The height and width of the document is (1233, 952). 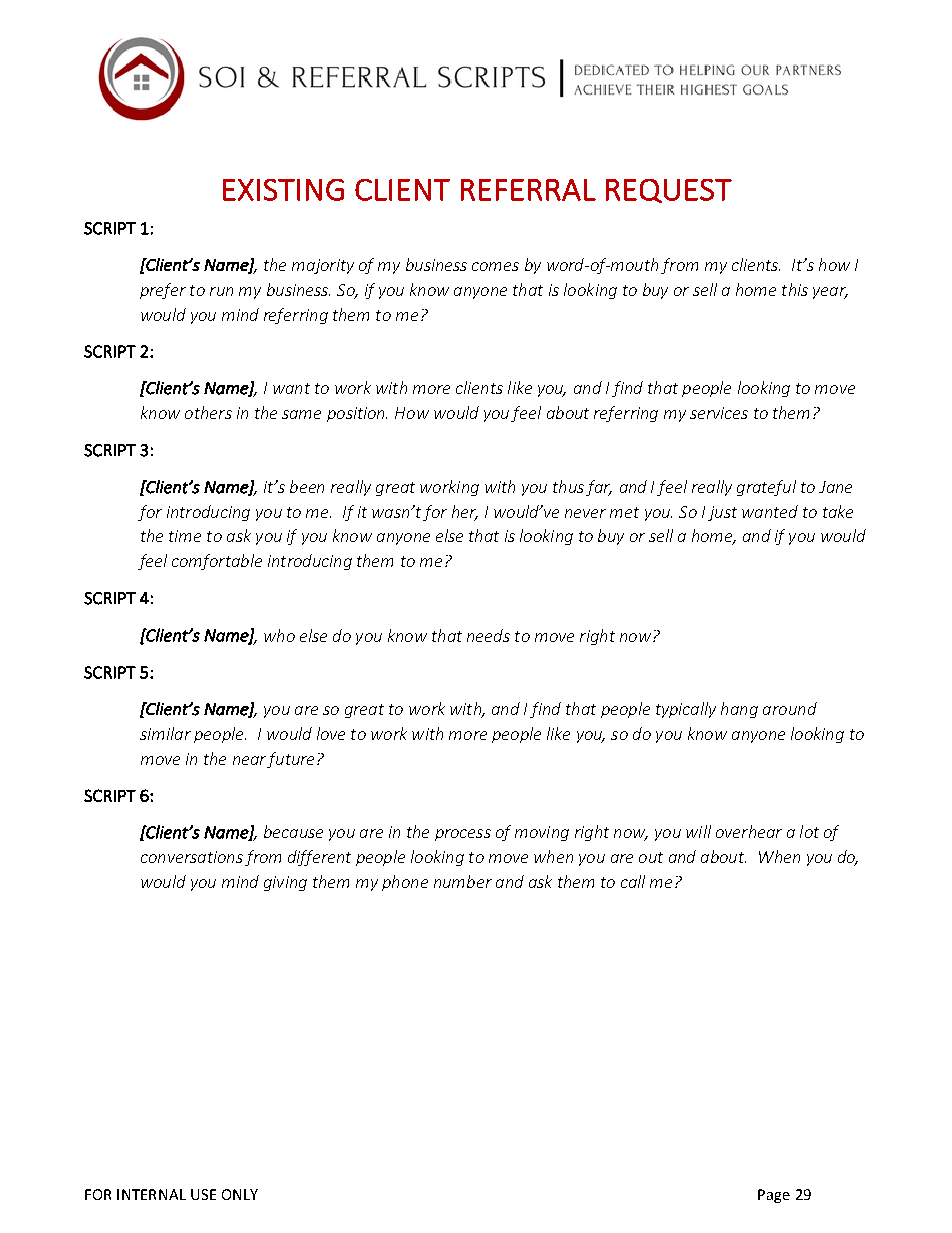 I want to click on similar, so click(x=165, y=733).
